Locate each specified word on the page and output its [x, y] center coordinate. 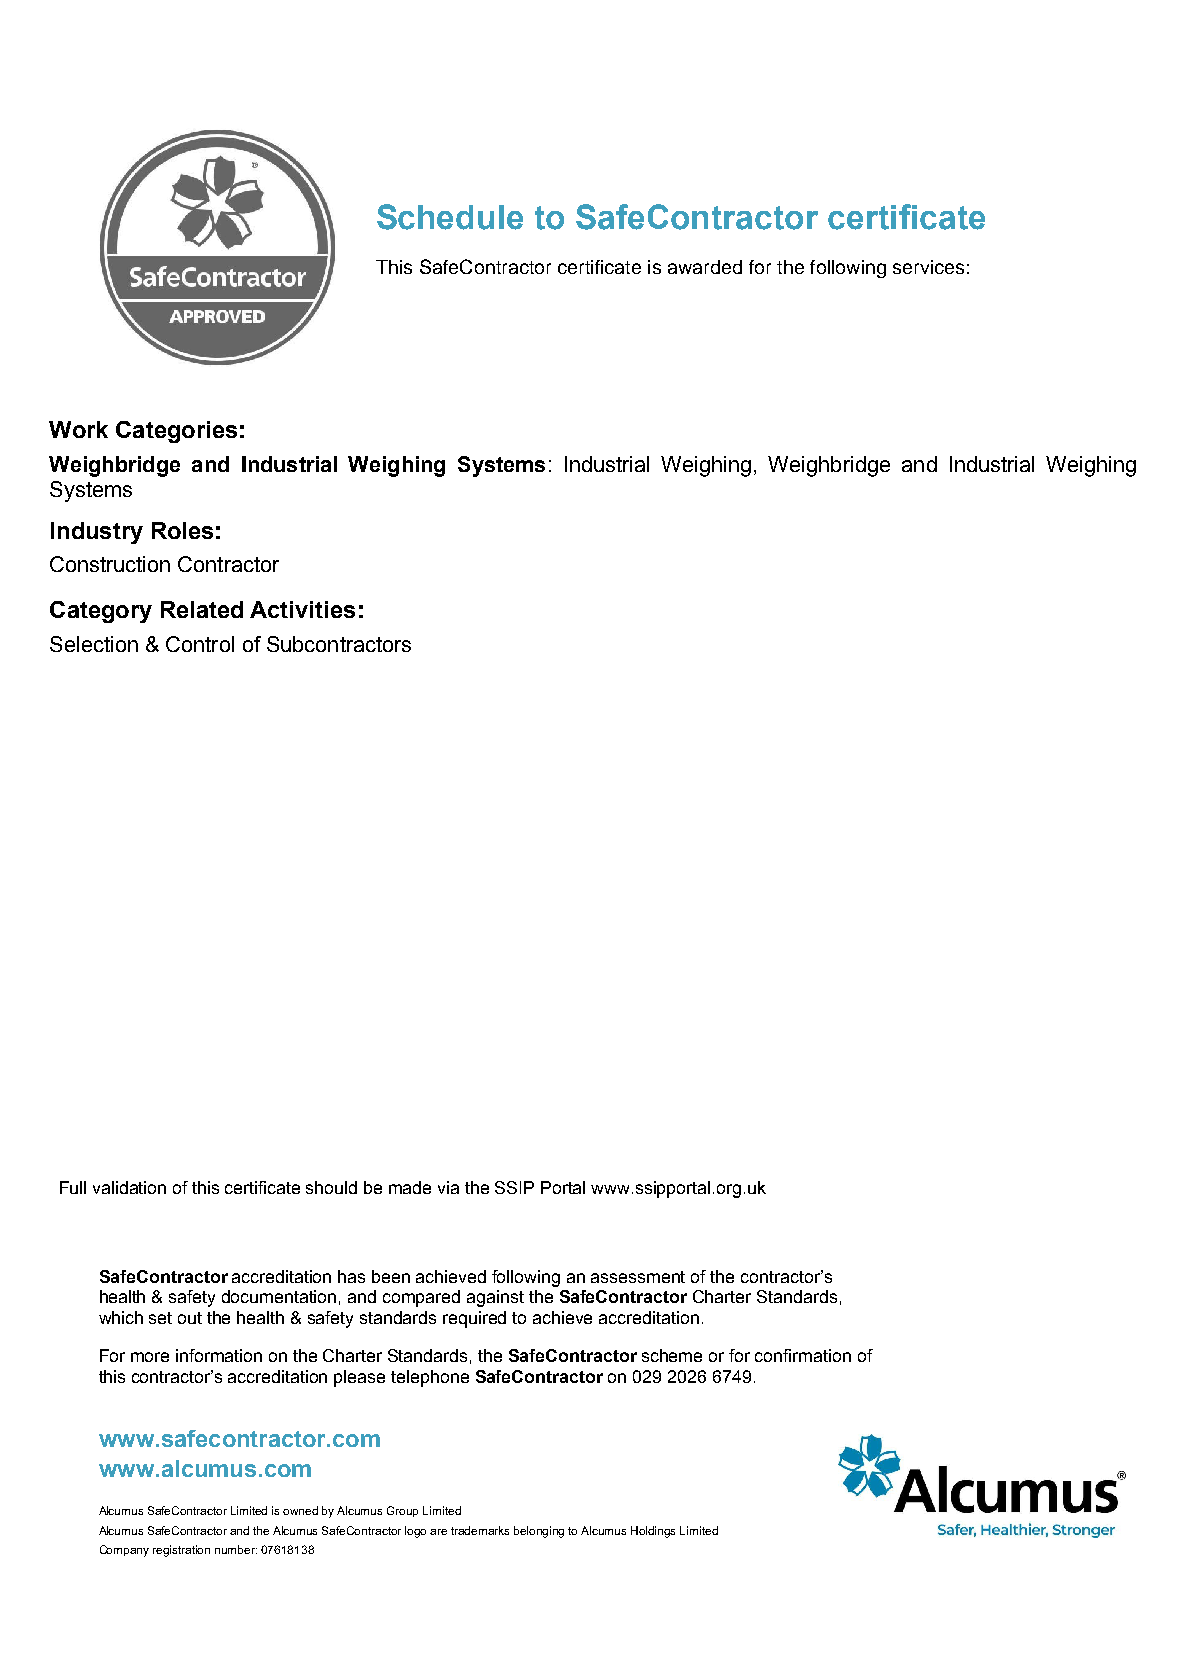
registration [181, 1551]
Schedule [450, 217]
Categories [176, 432]
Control [200, 644]
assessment [638, 1277]
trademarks [480, 1530]
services [928, 267]
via [448, 1187]
